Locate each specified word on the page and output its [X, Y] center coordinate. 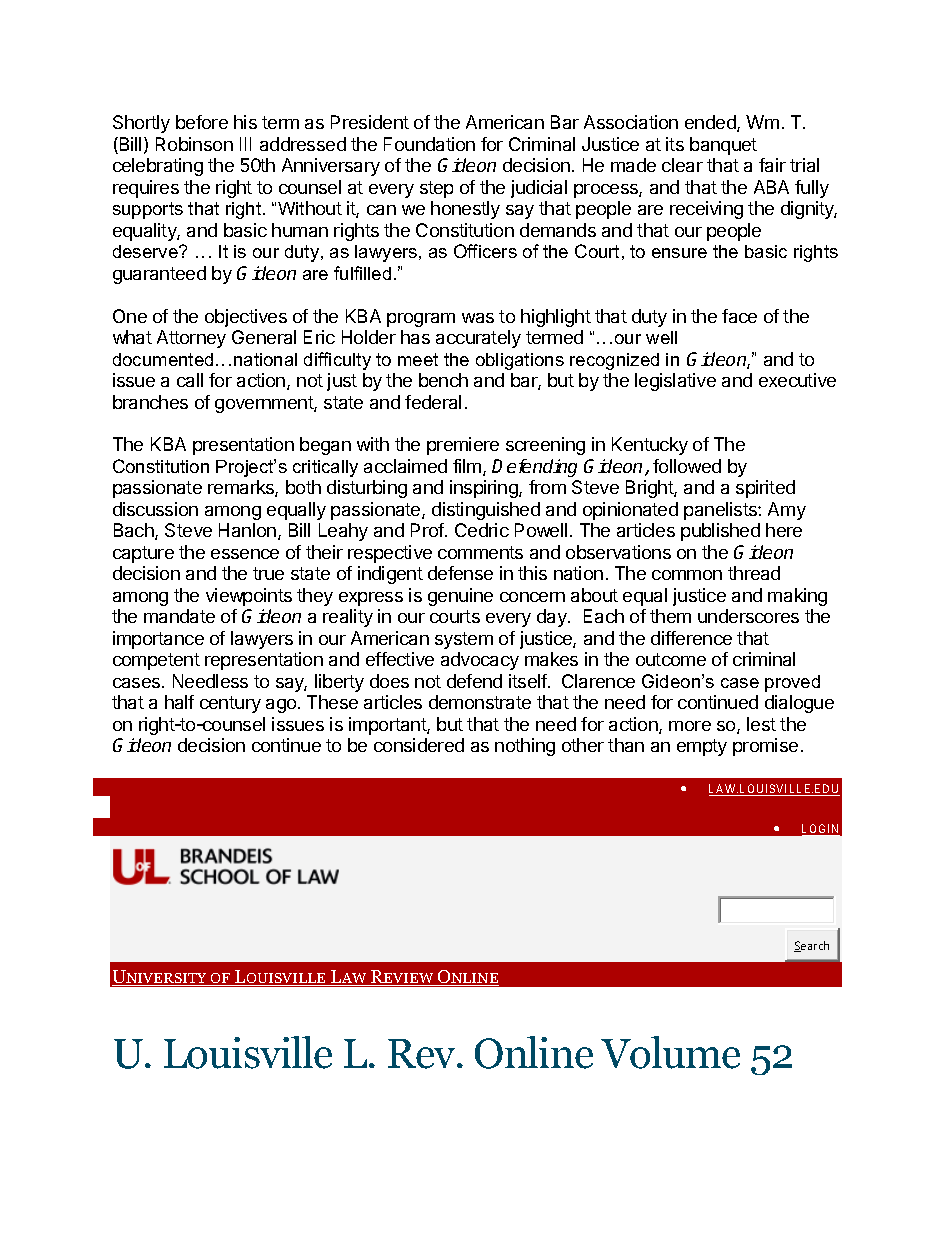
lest [761, 724]
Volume [670, 1052]
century [230, 704]
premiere [463, 446]
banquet [723, 146]
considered [419, 745]
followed [687, 466]
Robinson [194, 144]
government [265, 404]
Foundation [429, 144]
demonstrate [480, 702]
